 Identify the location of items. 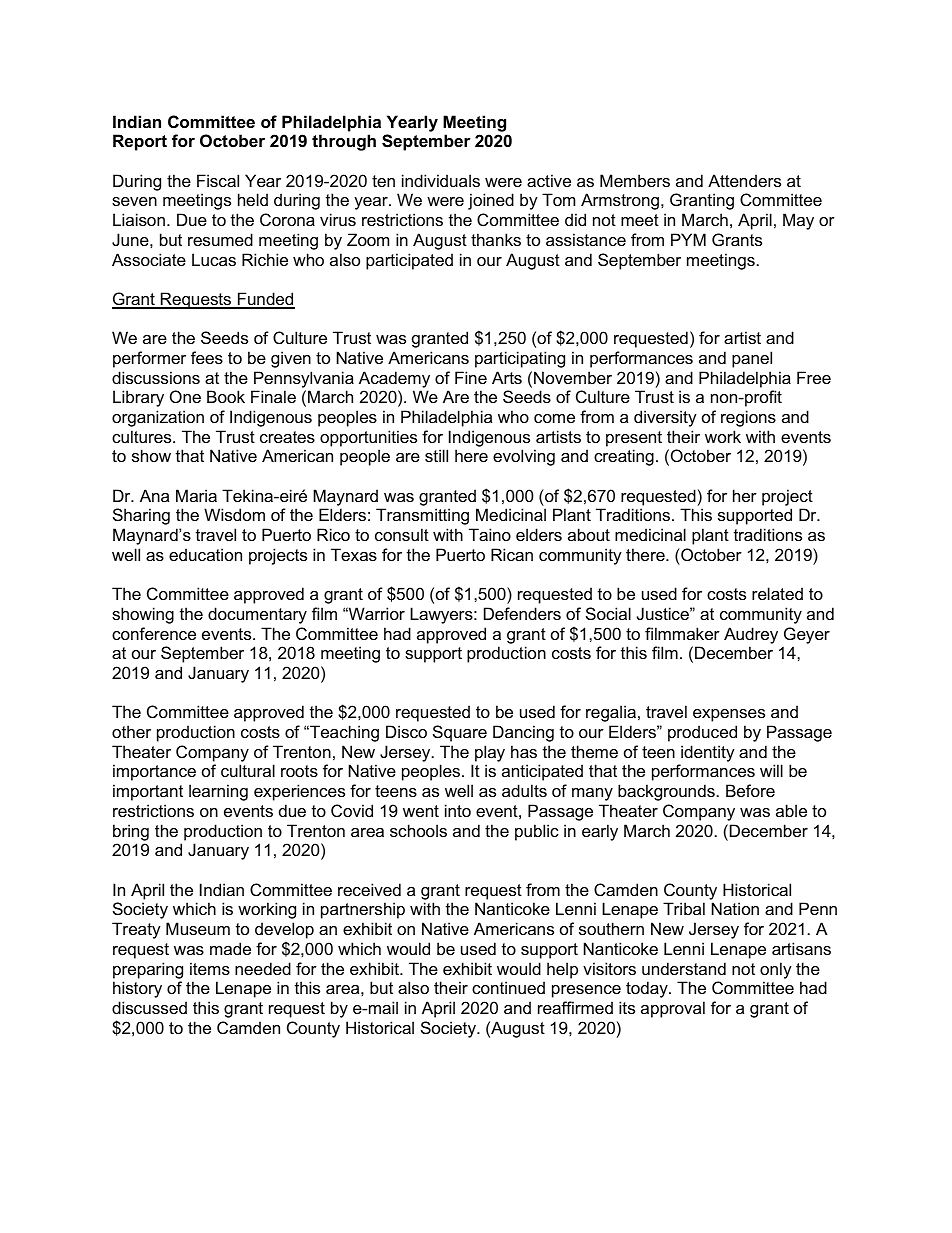
(210, 968).
